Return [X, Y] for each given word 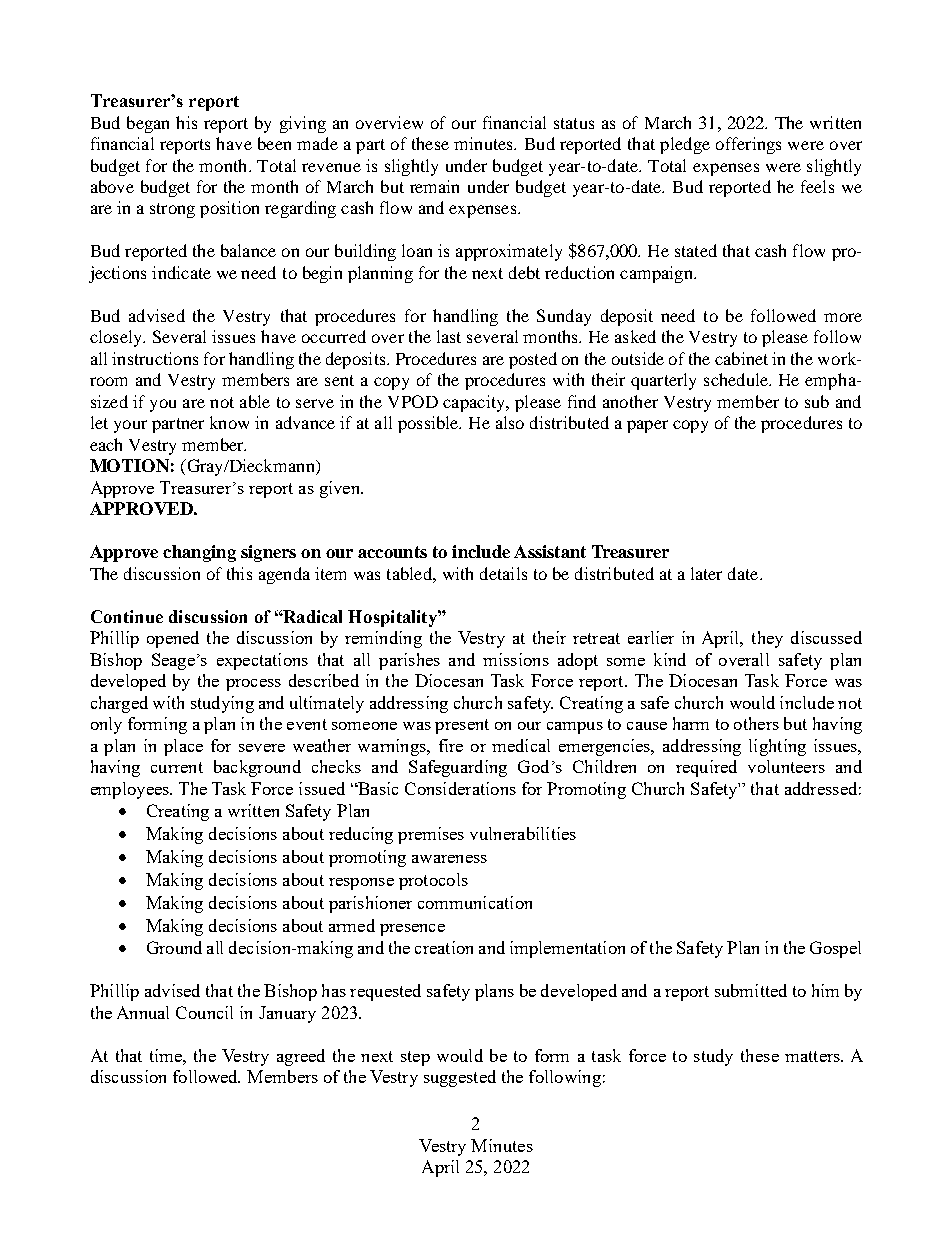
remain [434, 186]
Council [204, 1012]
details [503, 573]
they [767, 639]
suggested [460, 1078]
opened [173, 639]
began [148, 124]
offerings [748, 145]
